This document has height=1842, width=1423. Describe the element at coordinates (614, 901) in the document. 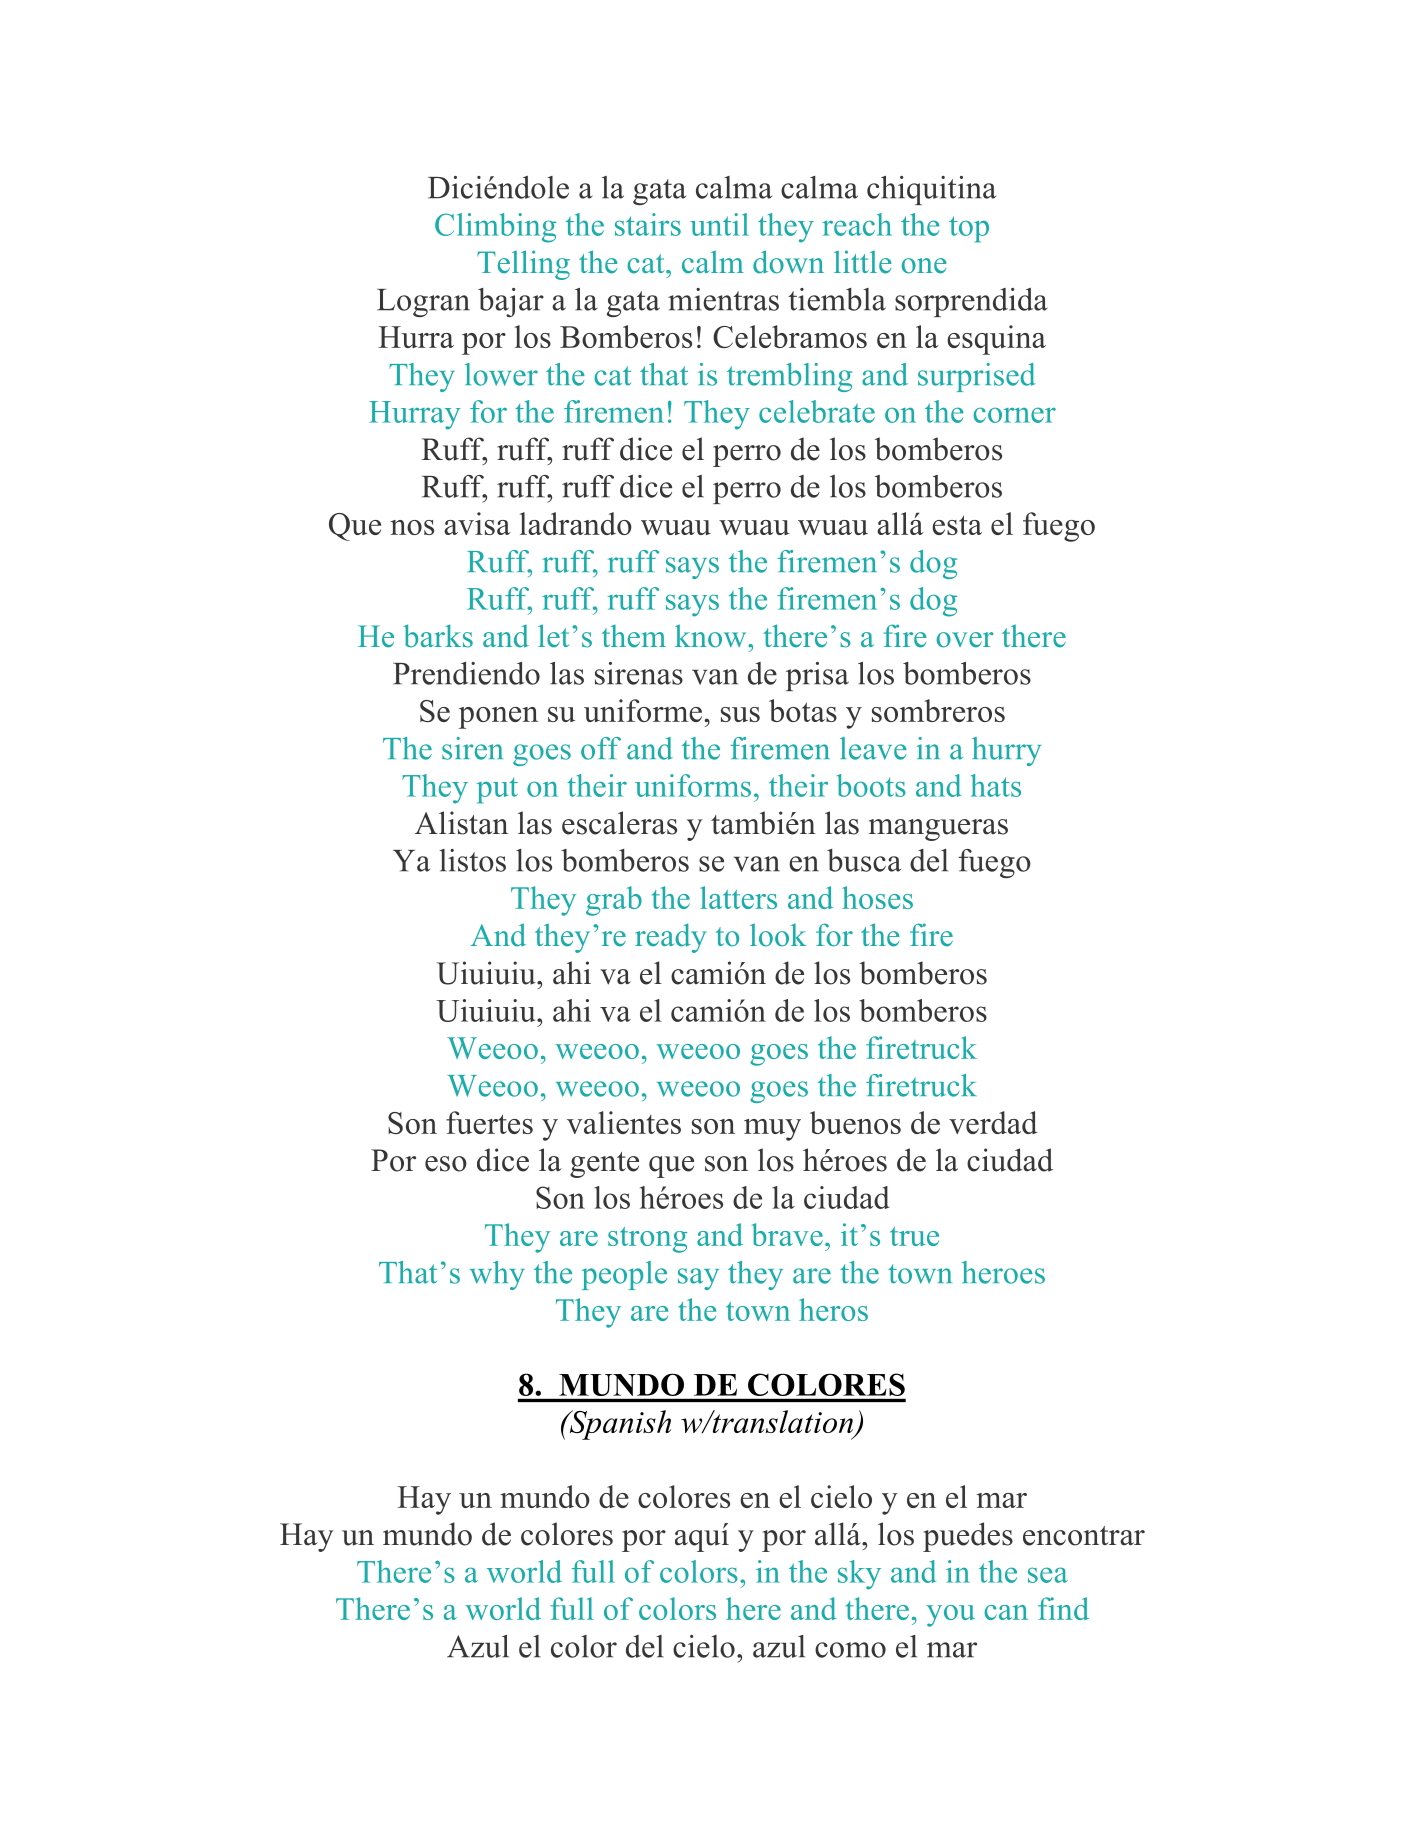

I see `grab` at that location.
